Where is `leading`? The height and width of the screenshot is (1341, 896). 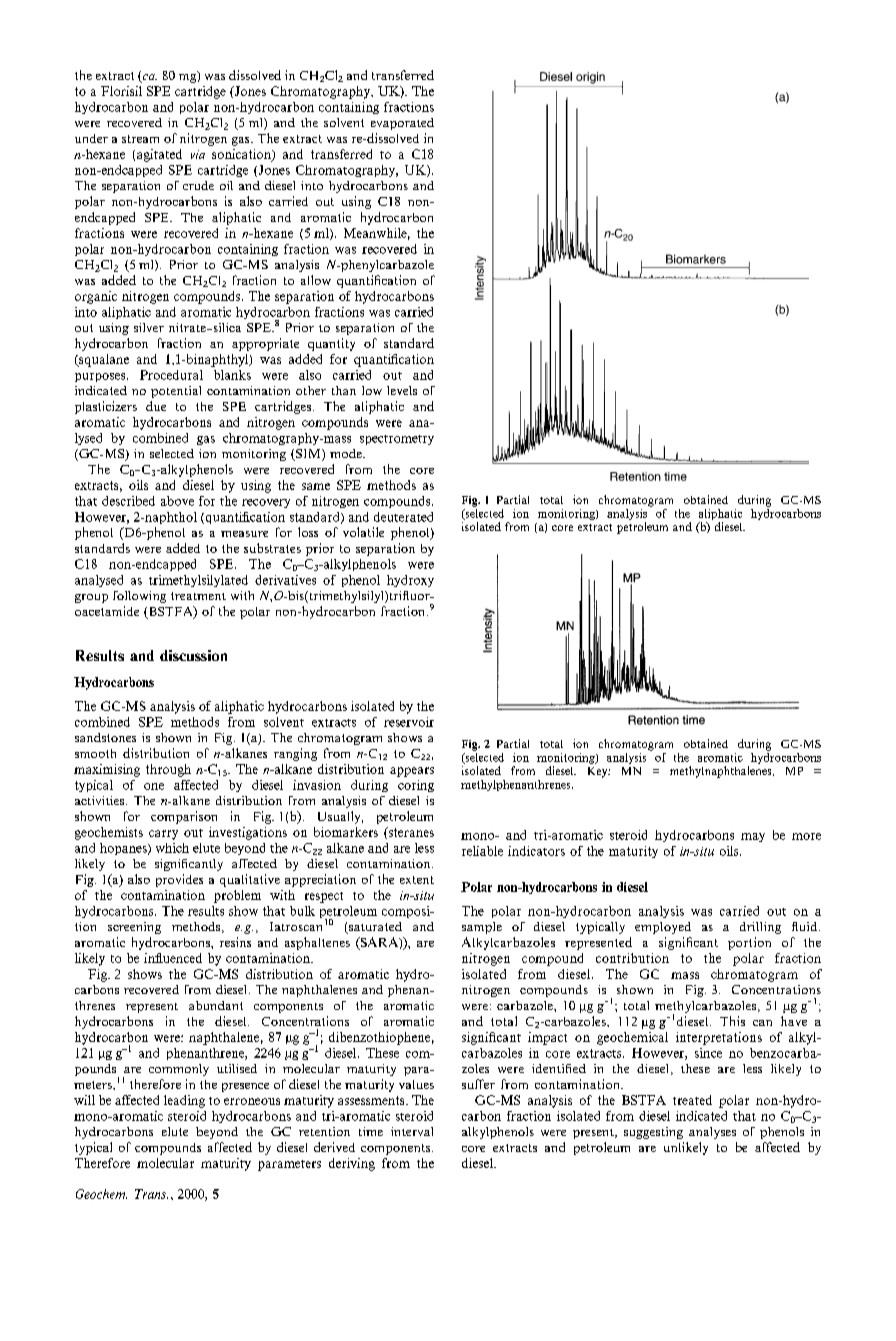
leading is located at coordinates (184, 1101).
